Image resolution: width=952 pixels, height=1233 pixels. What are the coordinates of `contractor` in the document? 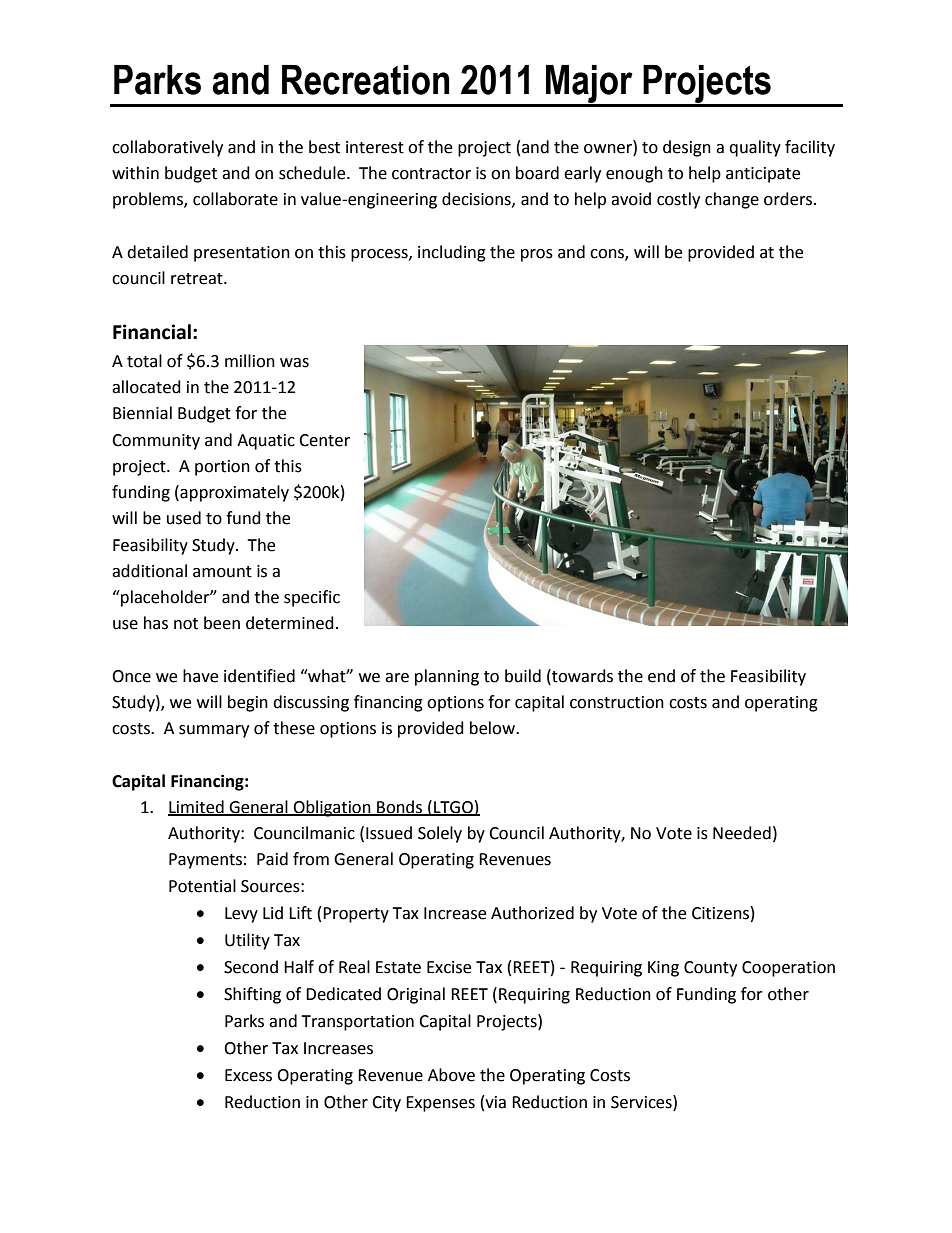 It's located at (431, 174).
